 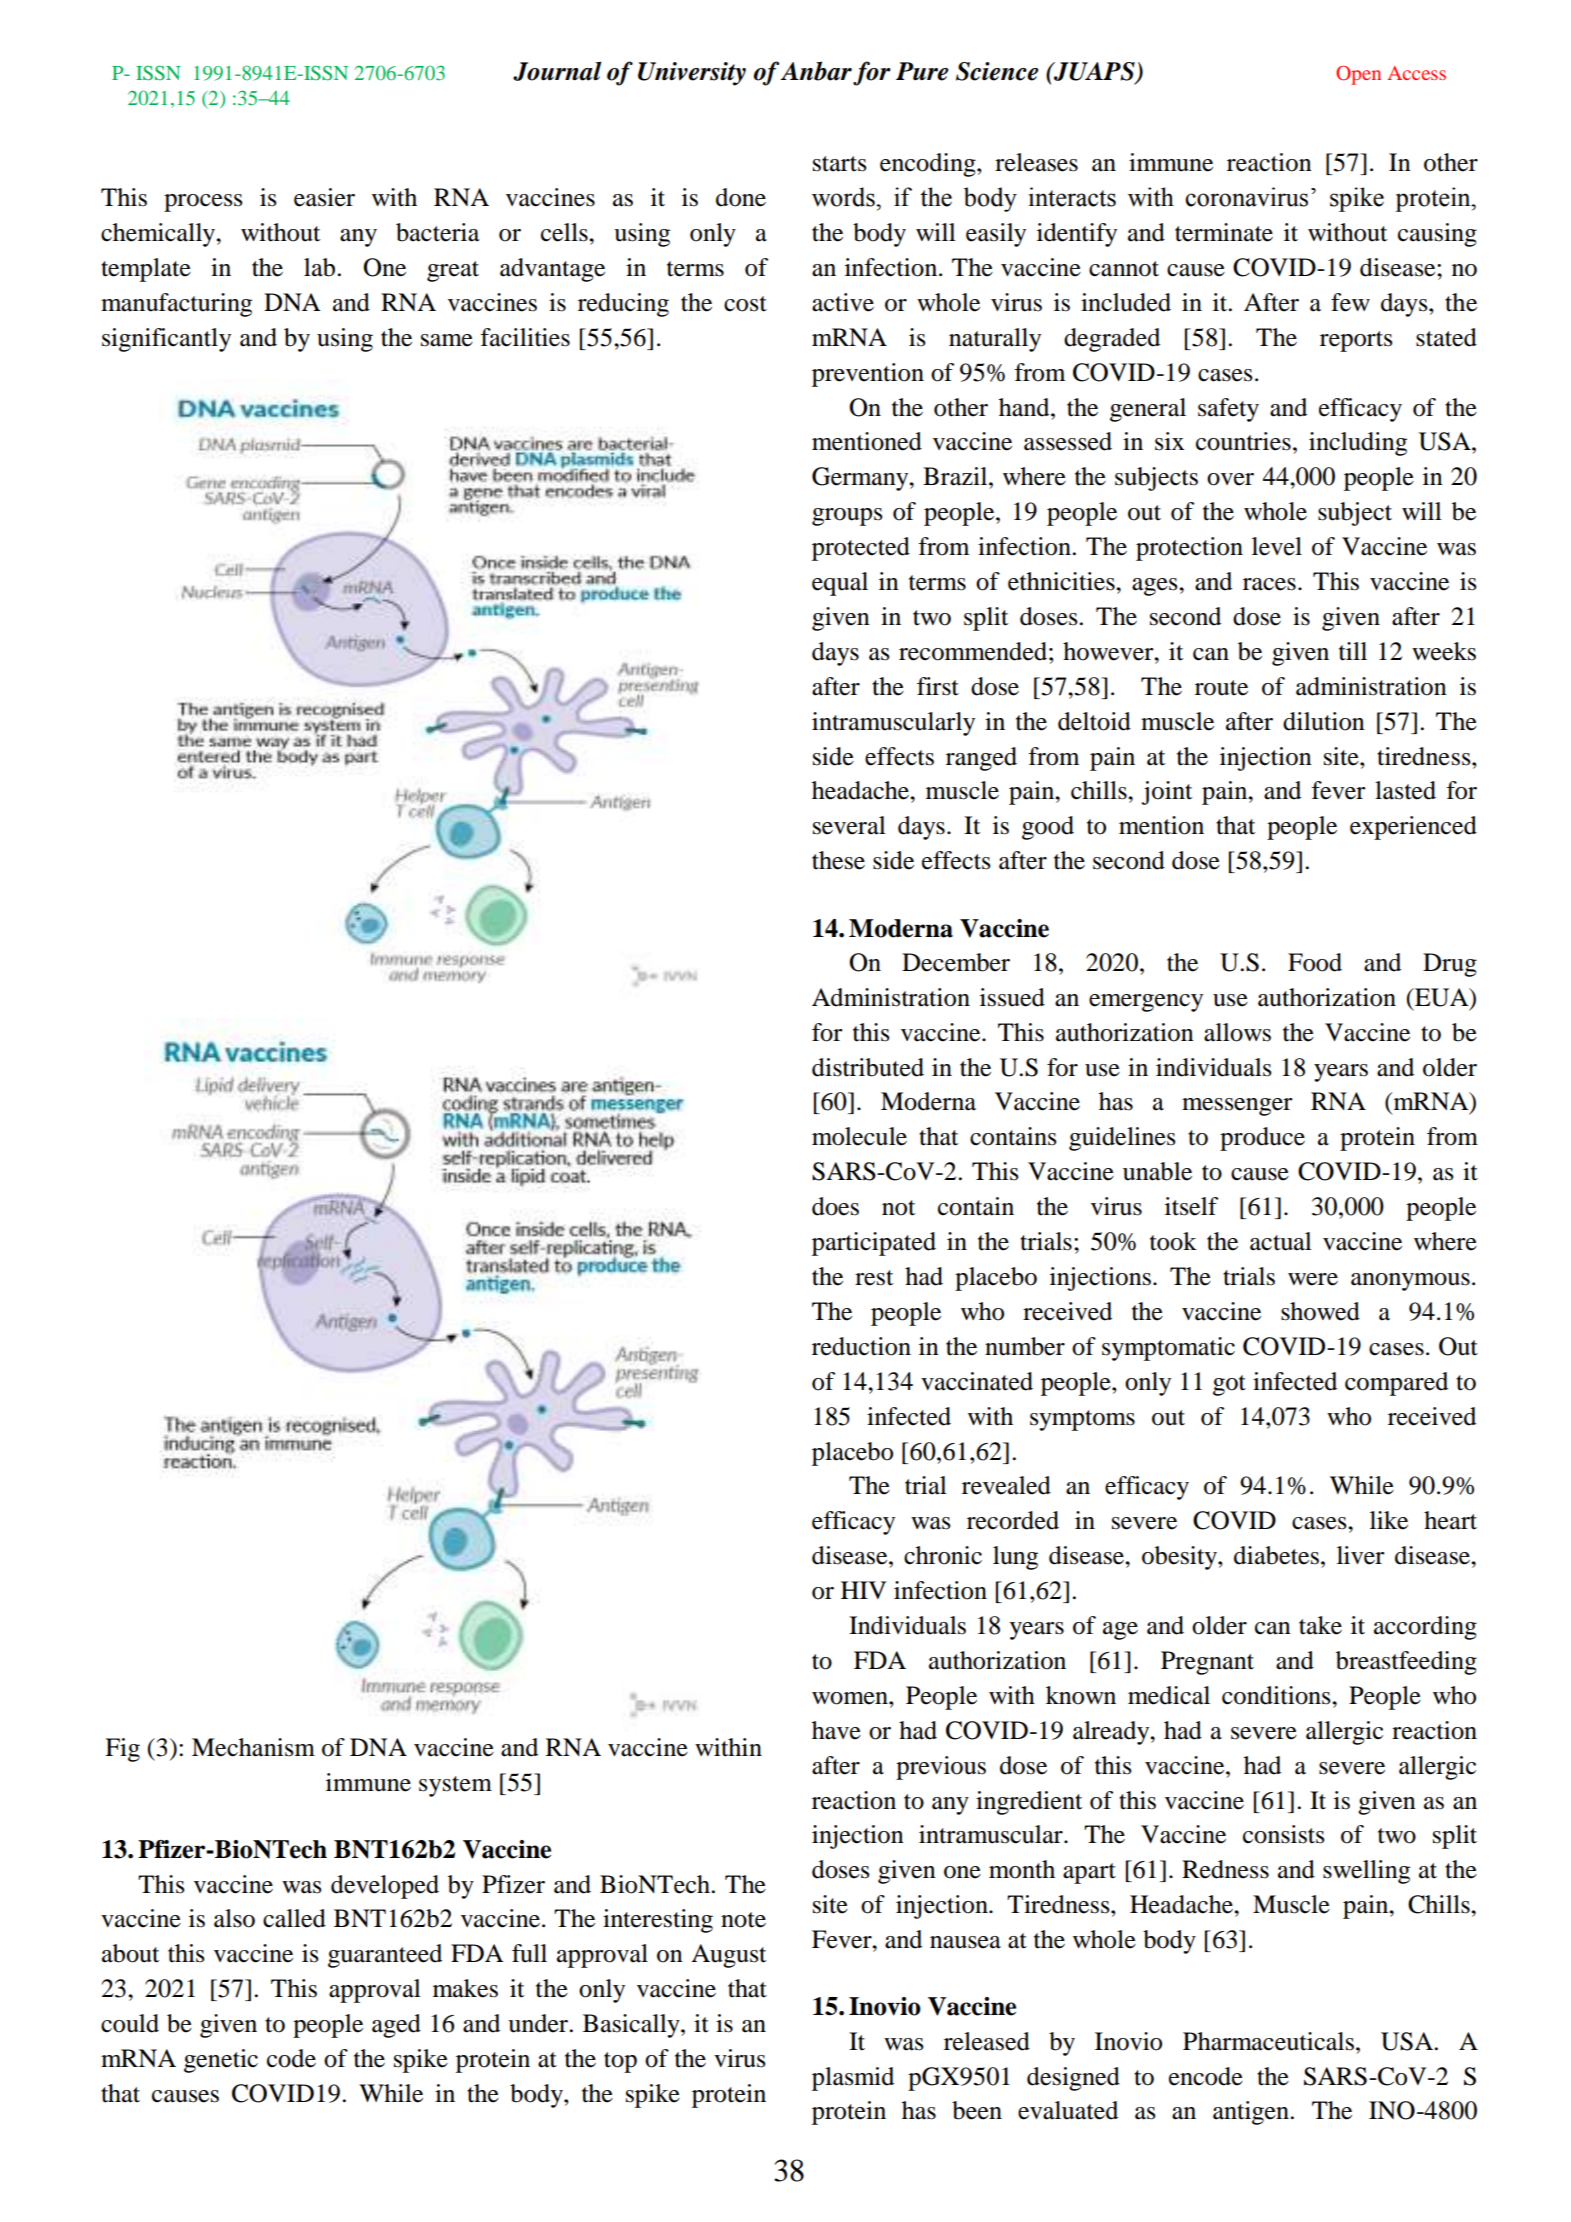 I want to click on Mechanism, so click(x=253, y=1747).
